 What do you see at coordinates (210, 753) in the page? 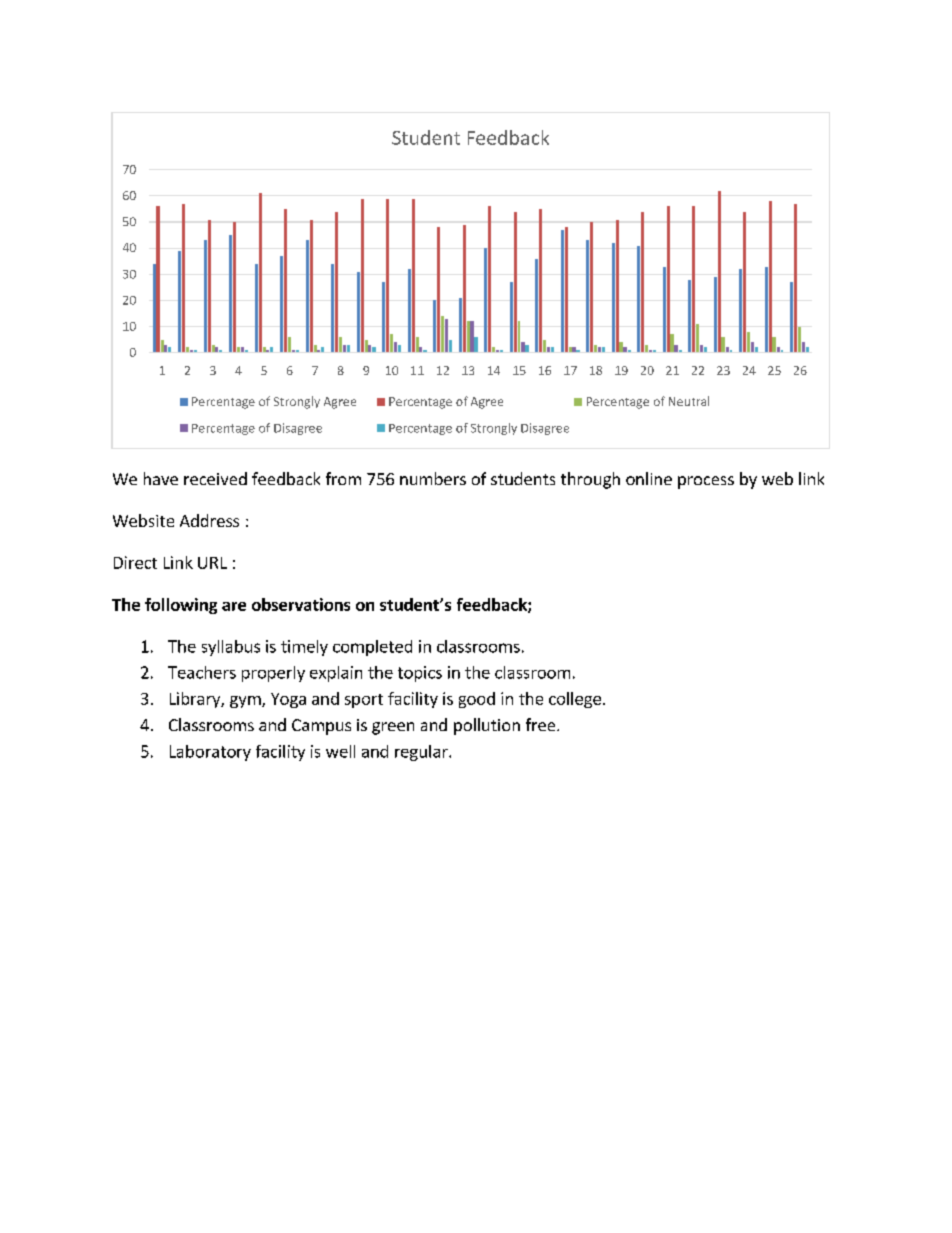
I see `Laboratory` at bounding box center [210, 753].
